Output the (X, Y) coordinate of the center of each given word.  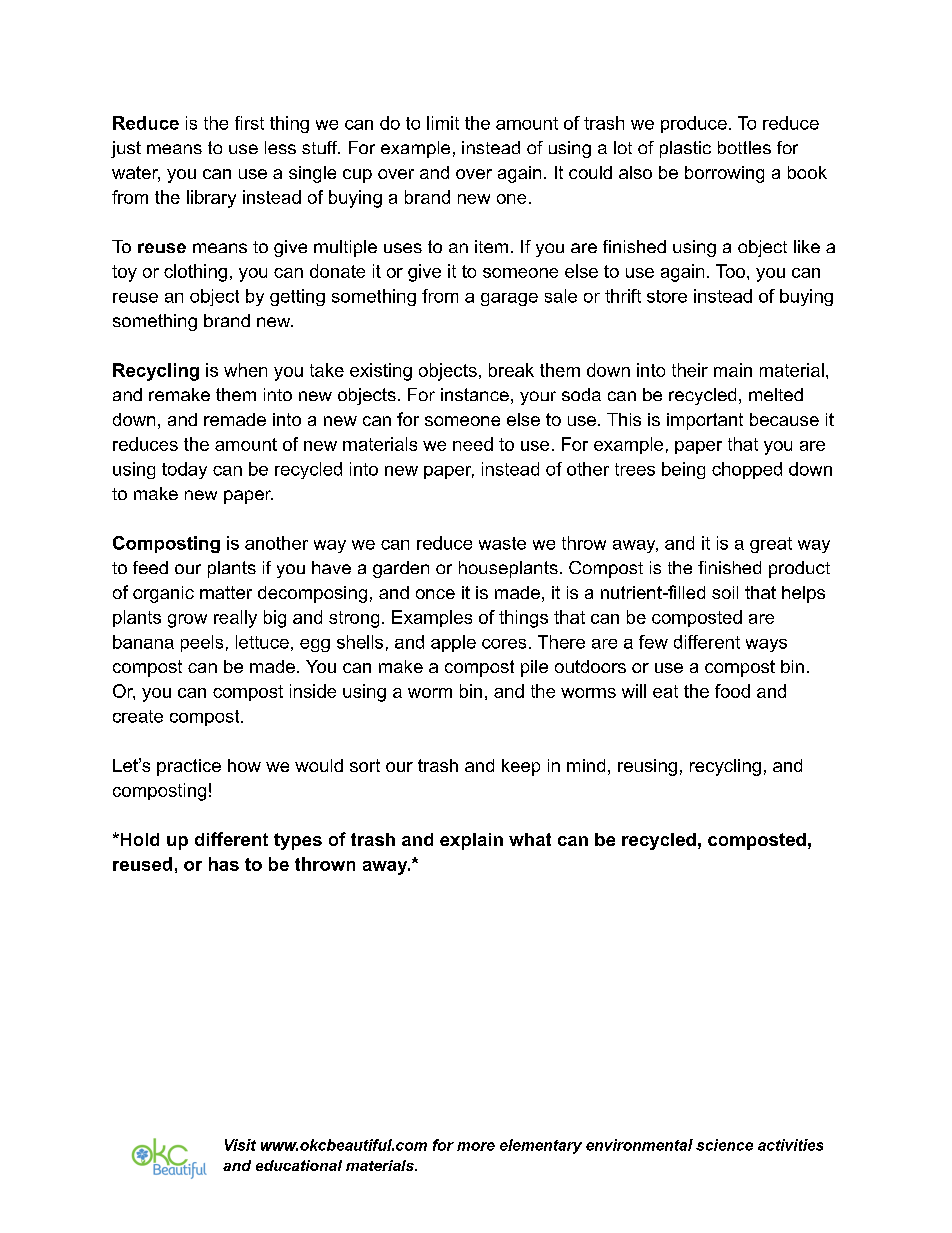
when (245, 370)
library (211, 199)
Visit (240, 1145)
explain (471, 841)
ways (766, 645)
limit (443, 123)
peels (202, 643)
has (224, 864)
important (705, 421)
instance (475, 394)
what (530, 839)
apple (453, 643)
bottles (744, 147)
